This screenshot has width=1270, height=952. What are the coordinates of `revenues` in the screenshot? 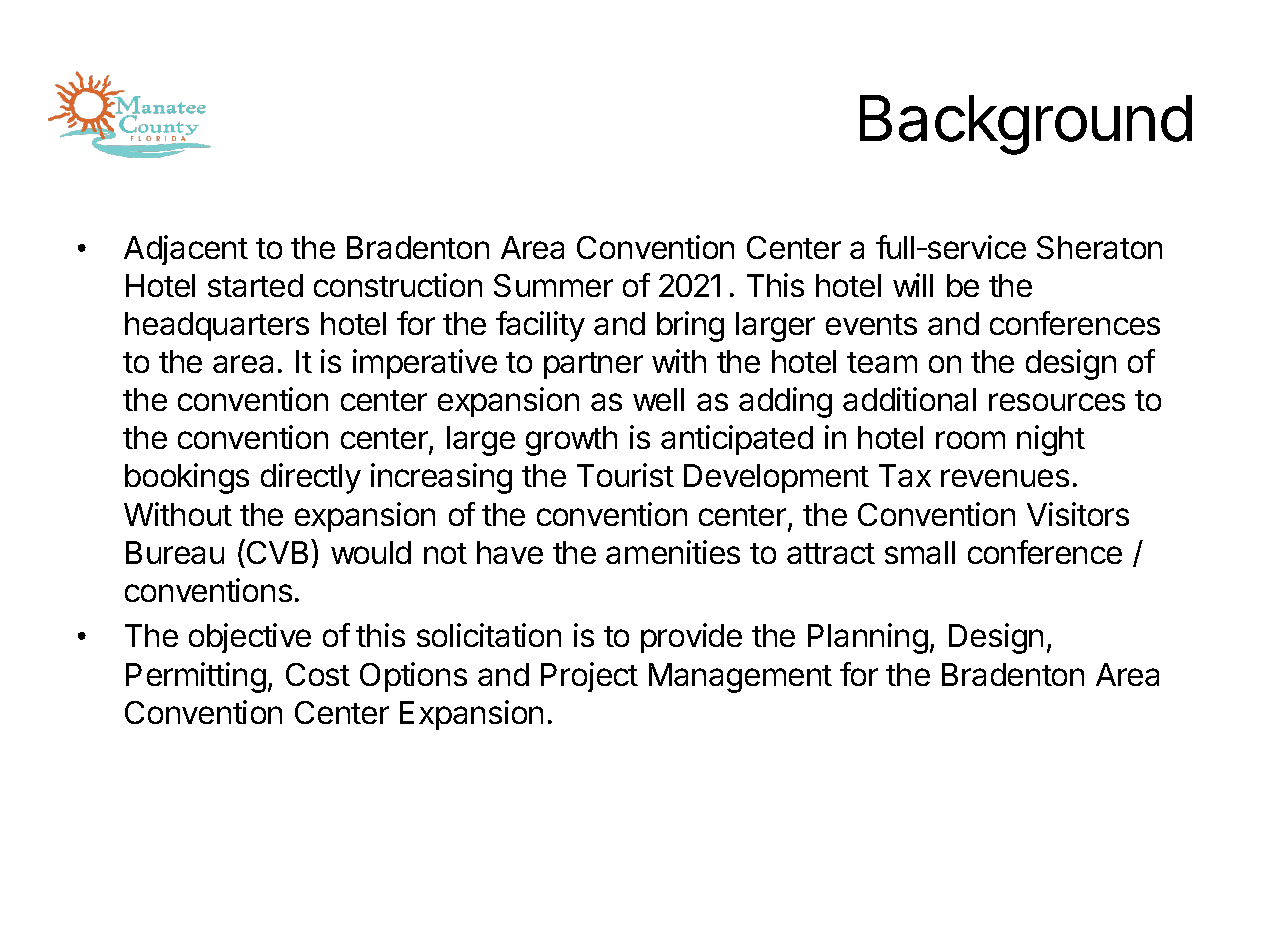 It's located at (1005, 478).
